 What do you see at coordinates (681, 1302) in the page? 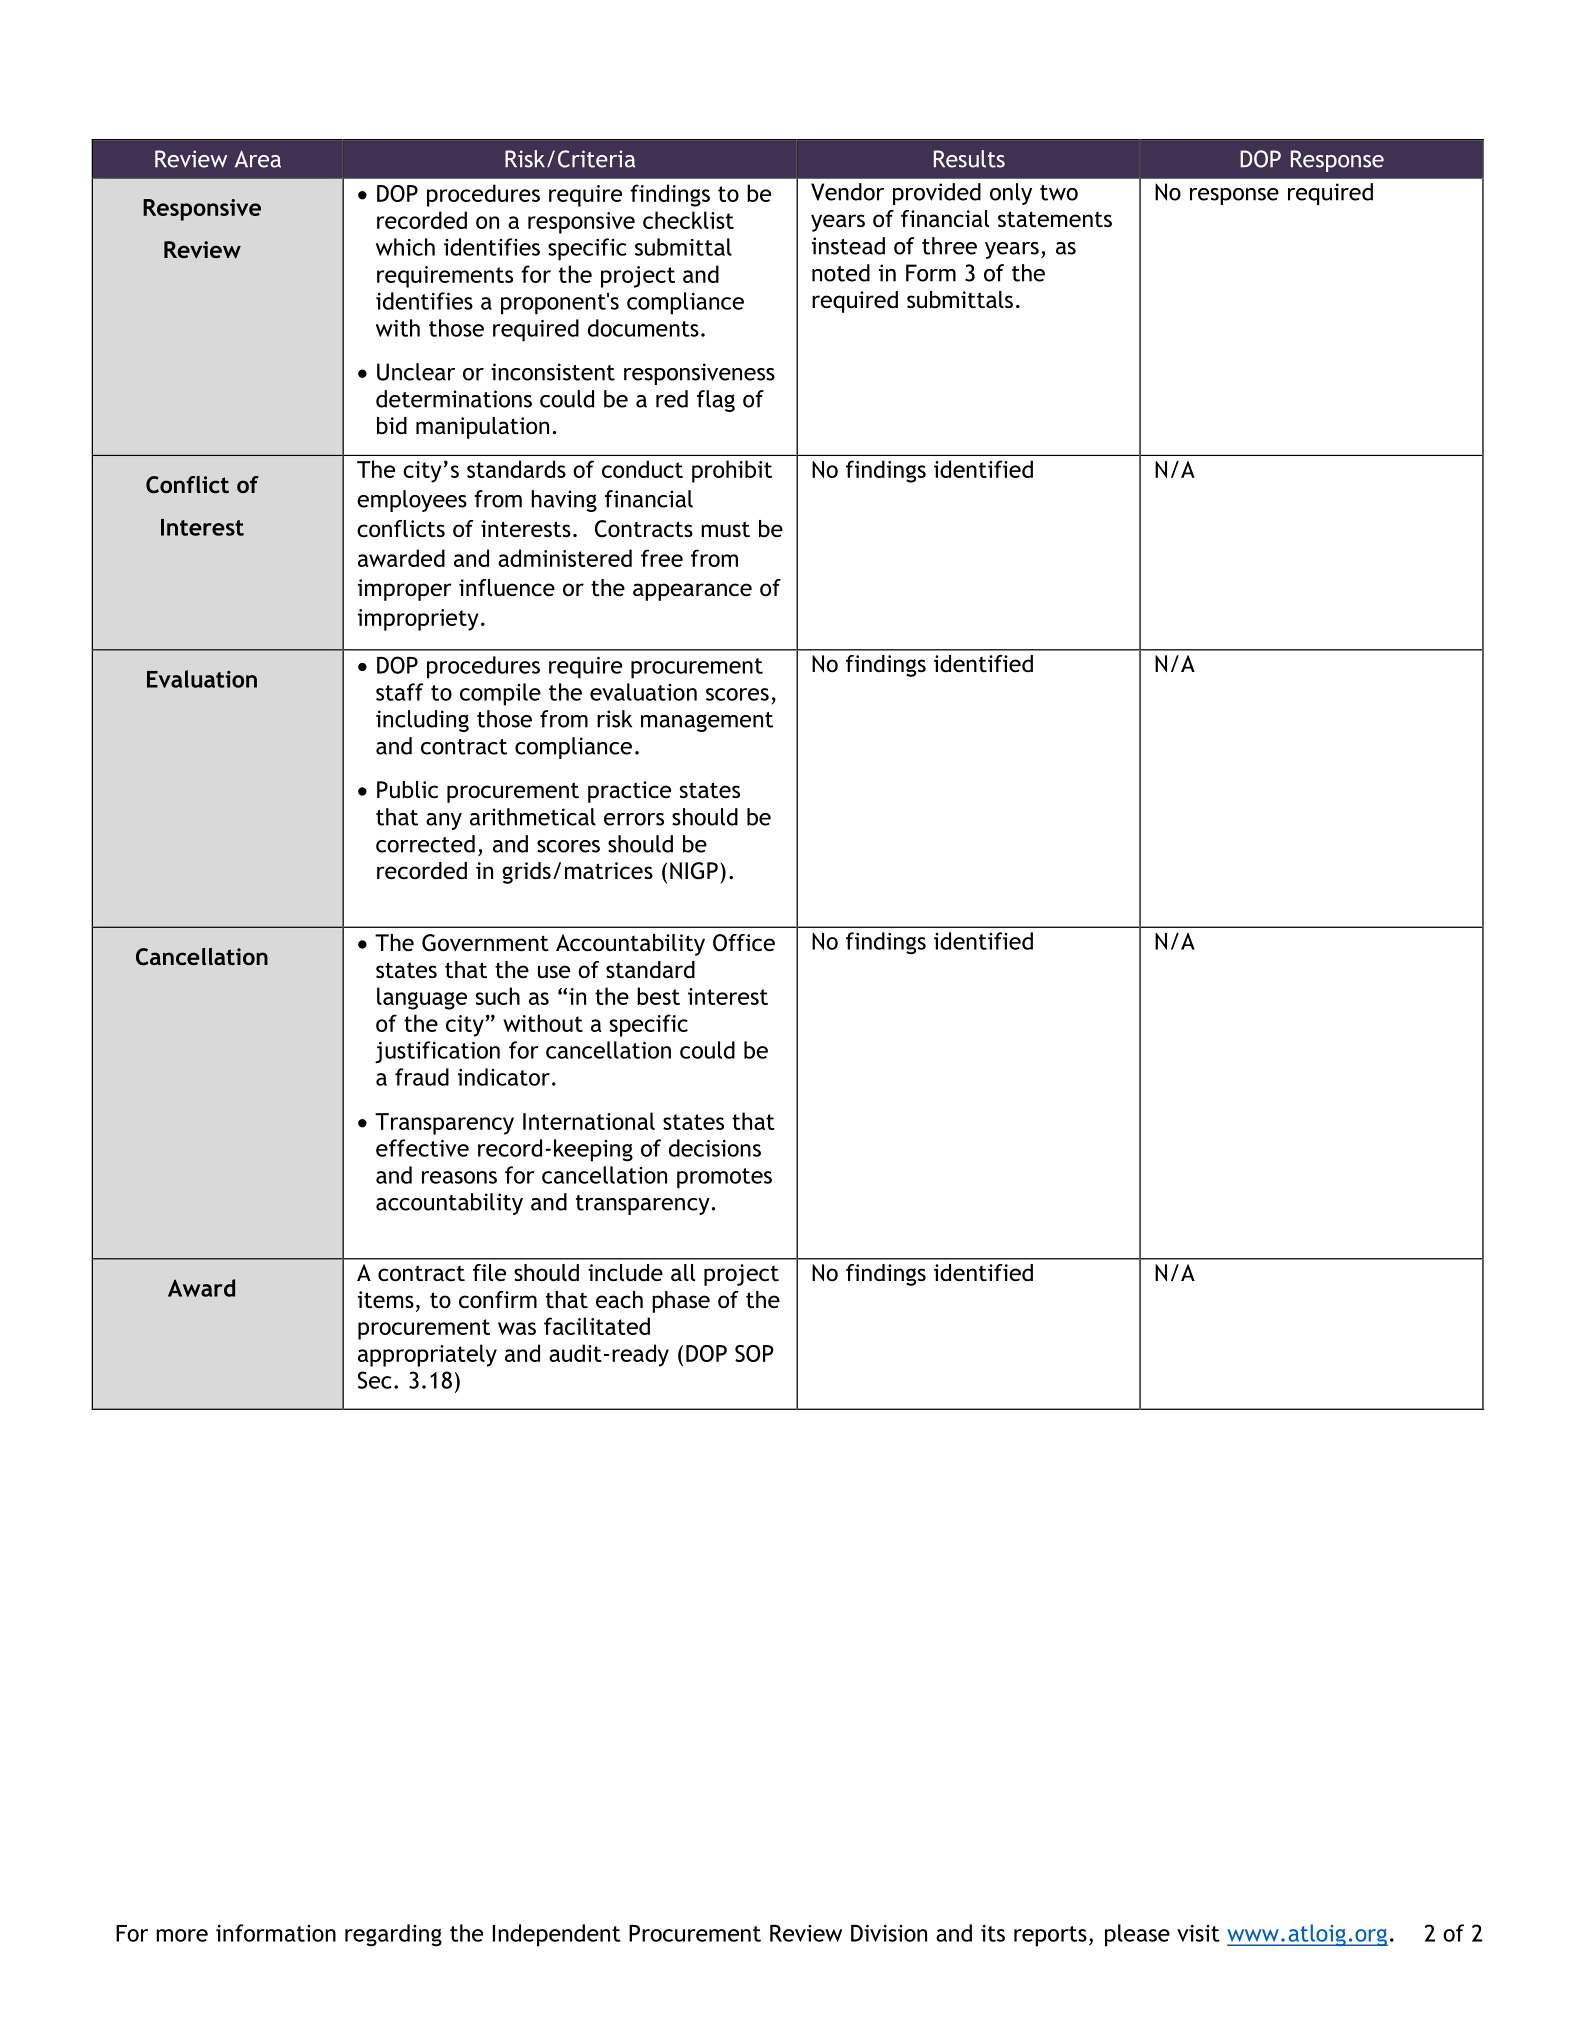
I see `phase` at bounding box center [681, 1302].
